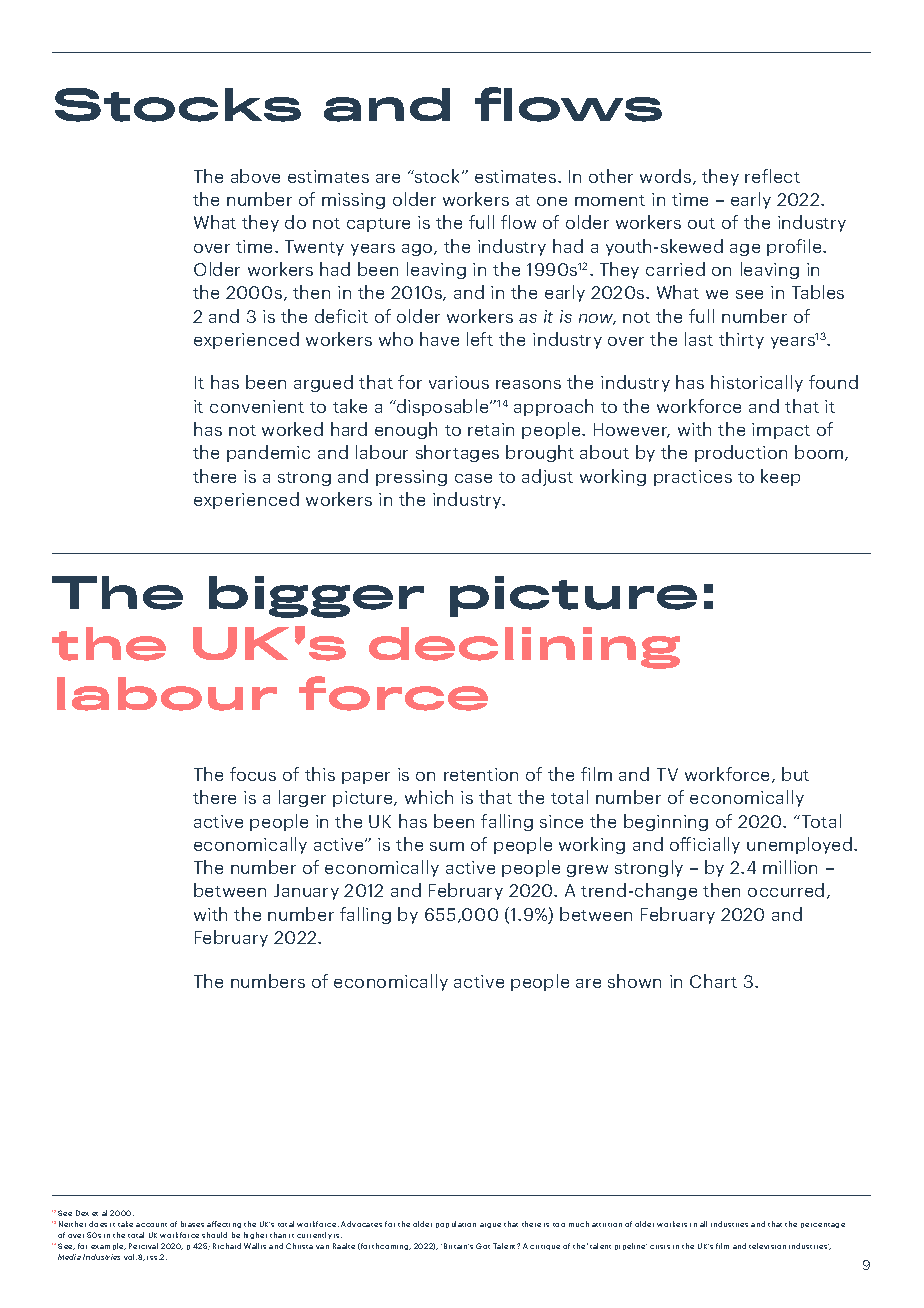 Image resolution: width=924 pixels, height=1308 pixels. Describe the element at coordinates (418, 250) in the document. I see `ago` at that location.
